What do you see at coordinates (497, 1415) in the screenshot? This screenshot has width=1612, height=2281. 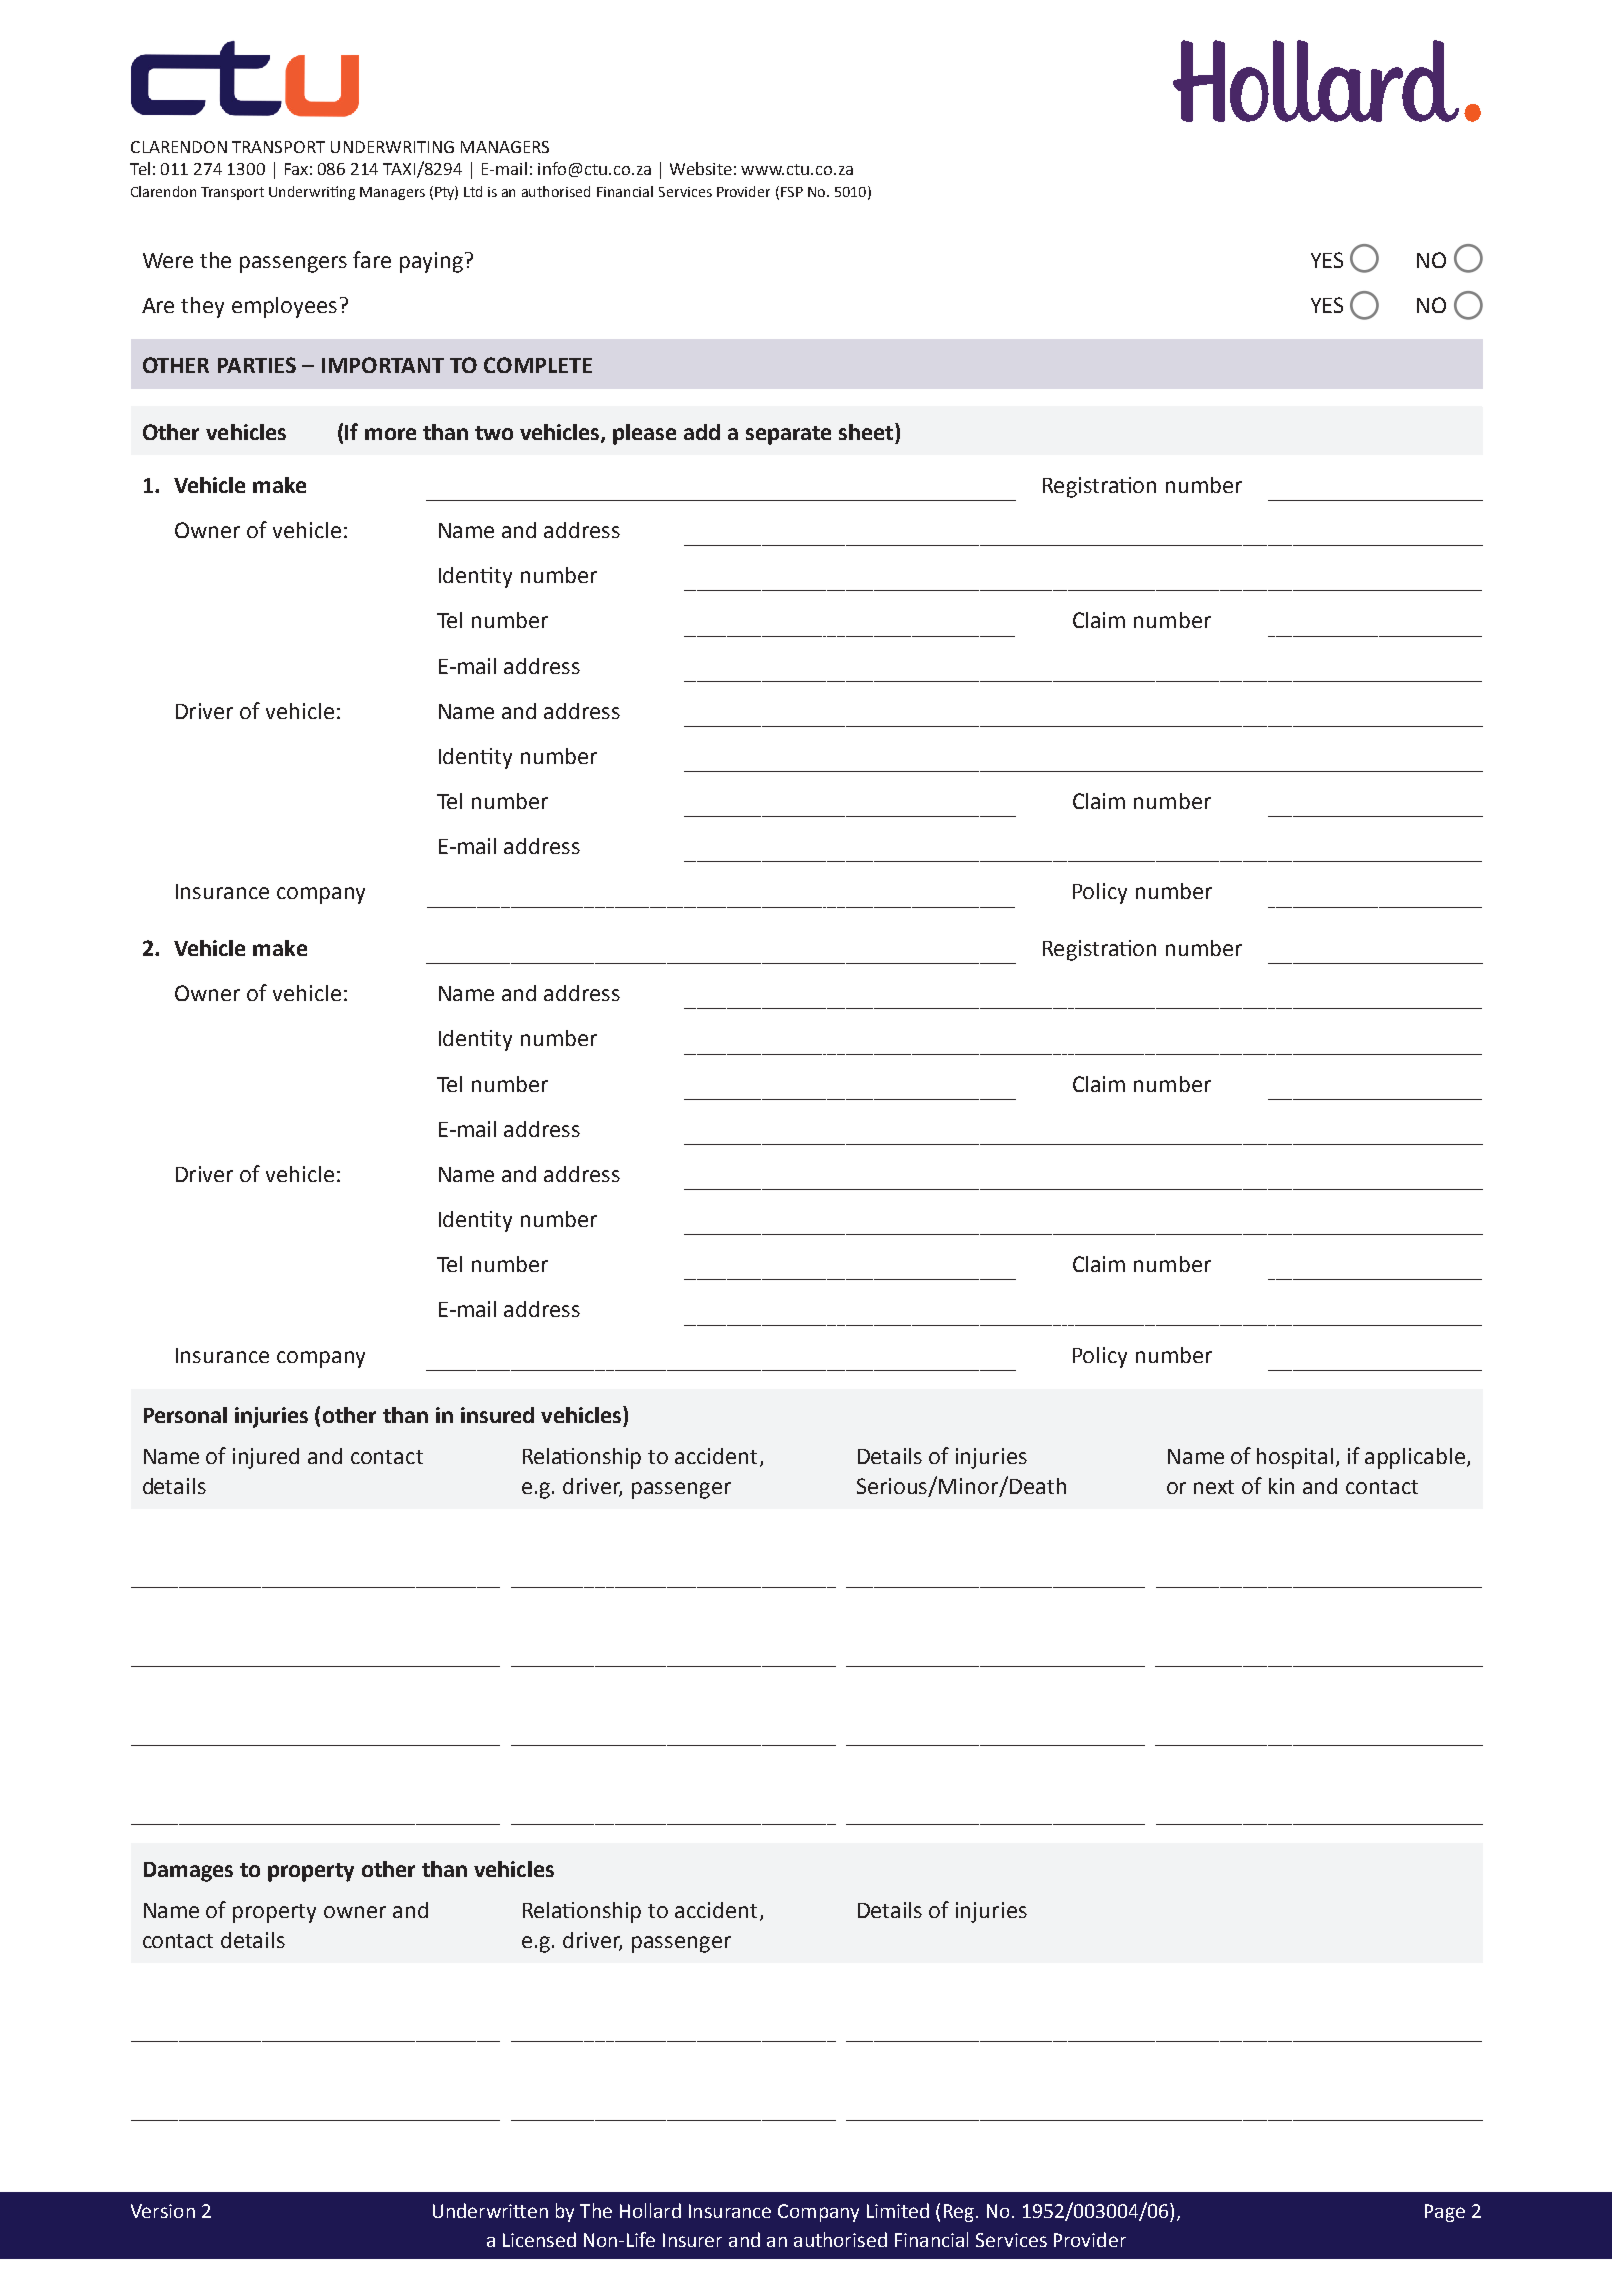 I see `insured` at bounding box center [497, 1415].
